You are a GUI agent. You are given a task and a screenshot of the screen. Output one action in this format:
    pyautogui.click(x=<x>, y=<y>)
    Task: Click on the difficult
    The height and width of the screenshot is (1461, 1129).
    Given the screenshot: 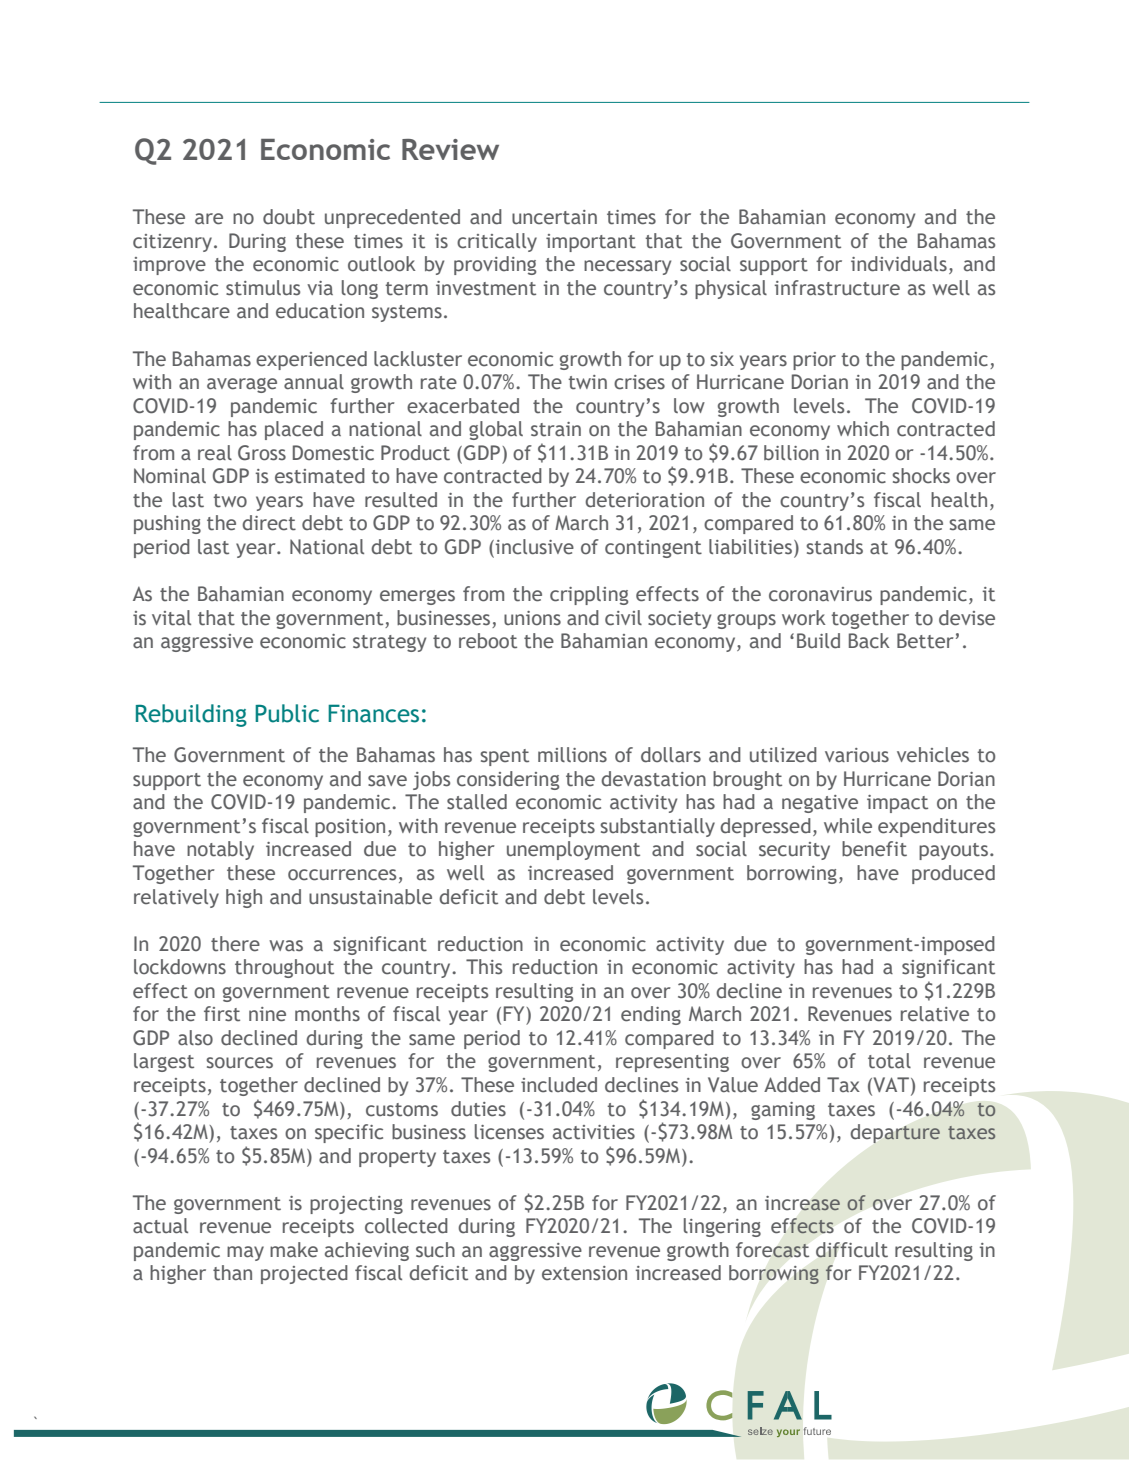 What is the action you would take?
    pyautogui.click(x=852, y=1250)
